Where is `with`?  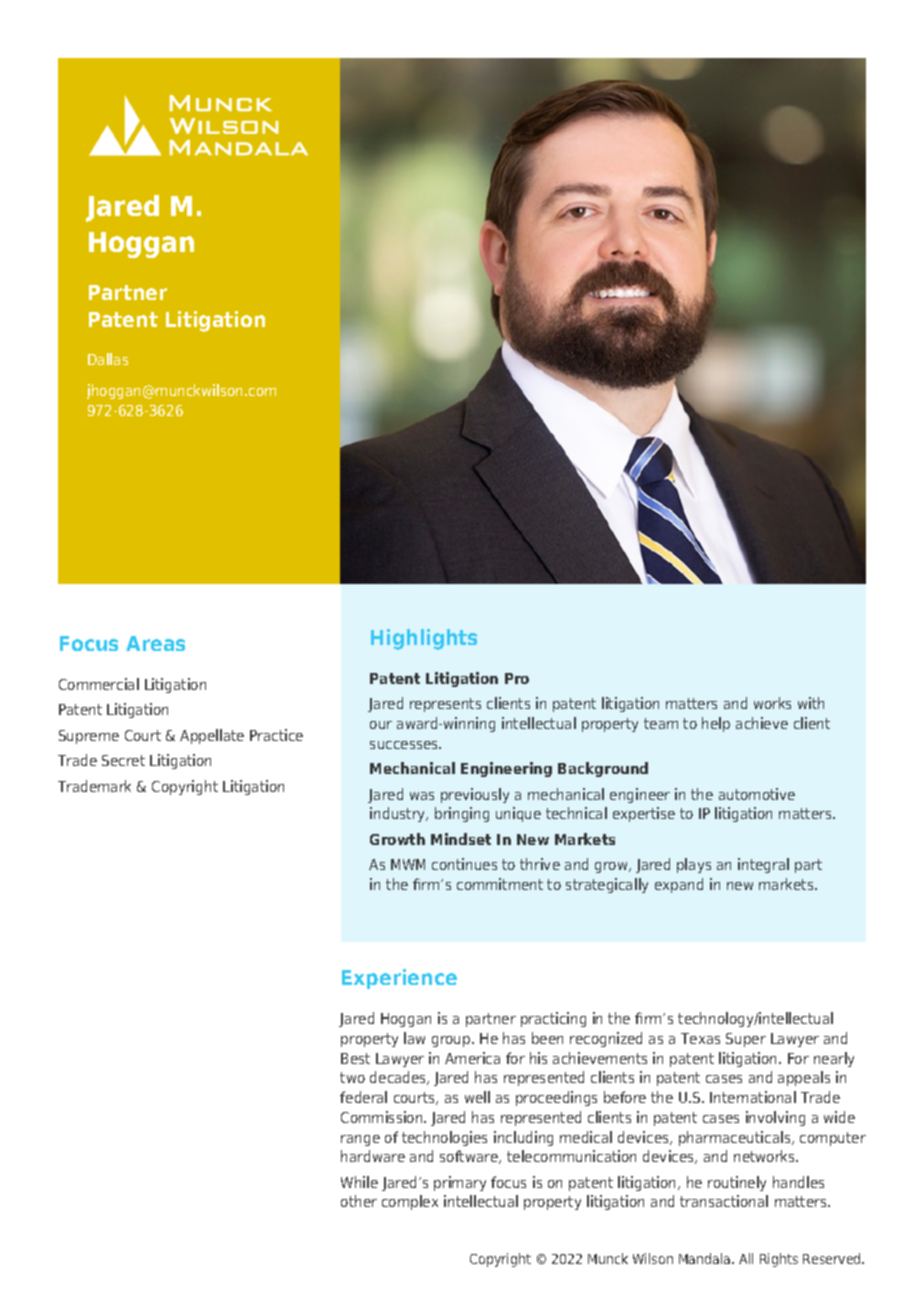 with is located at coordinates (811, 703).
